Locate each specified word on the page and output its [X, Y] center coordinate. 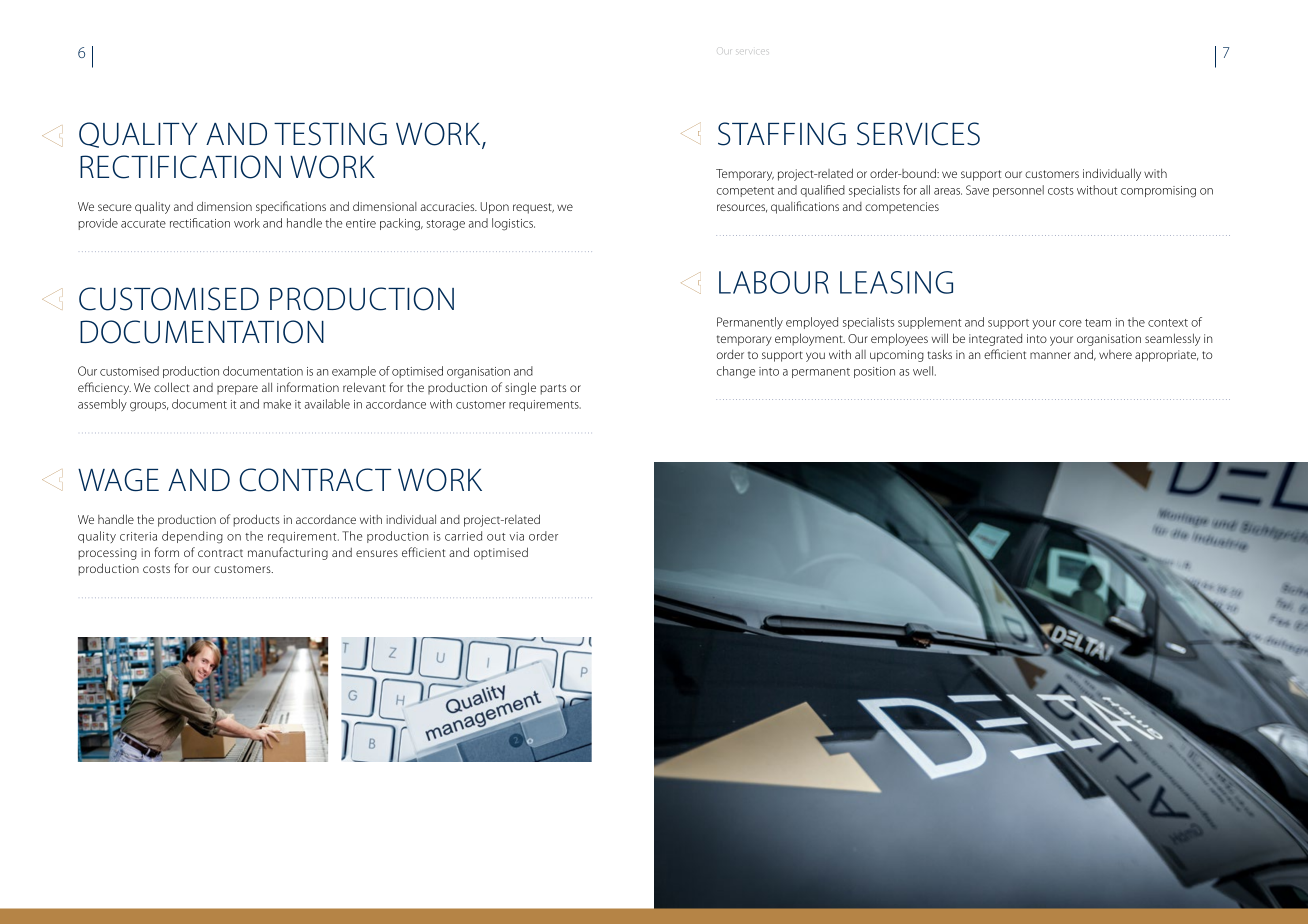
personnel [1018, 191]
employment [810, 339]
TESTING [330, 134]
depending [192, 537]
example [354, 372]
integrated [995, 340]
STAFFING [782, 134]
